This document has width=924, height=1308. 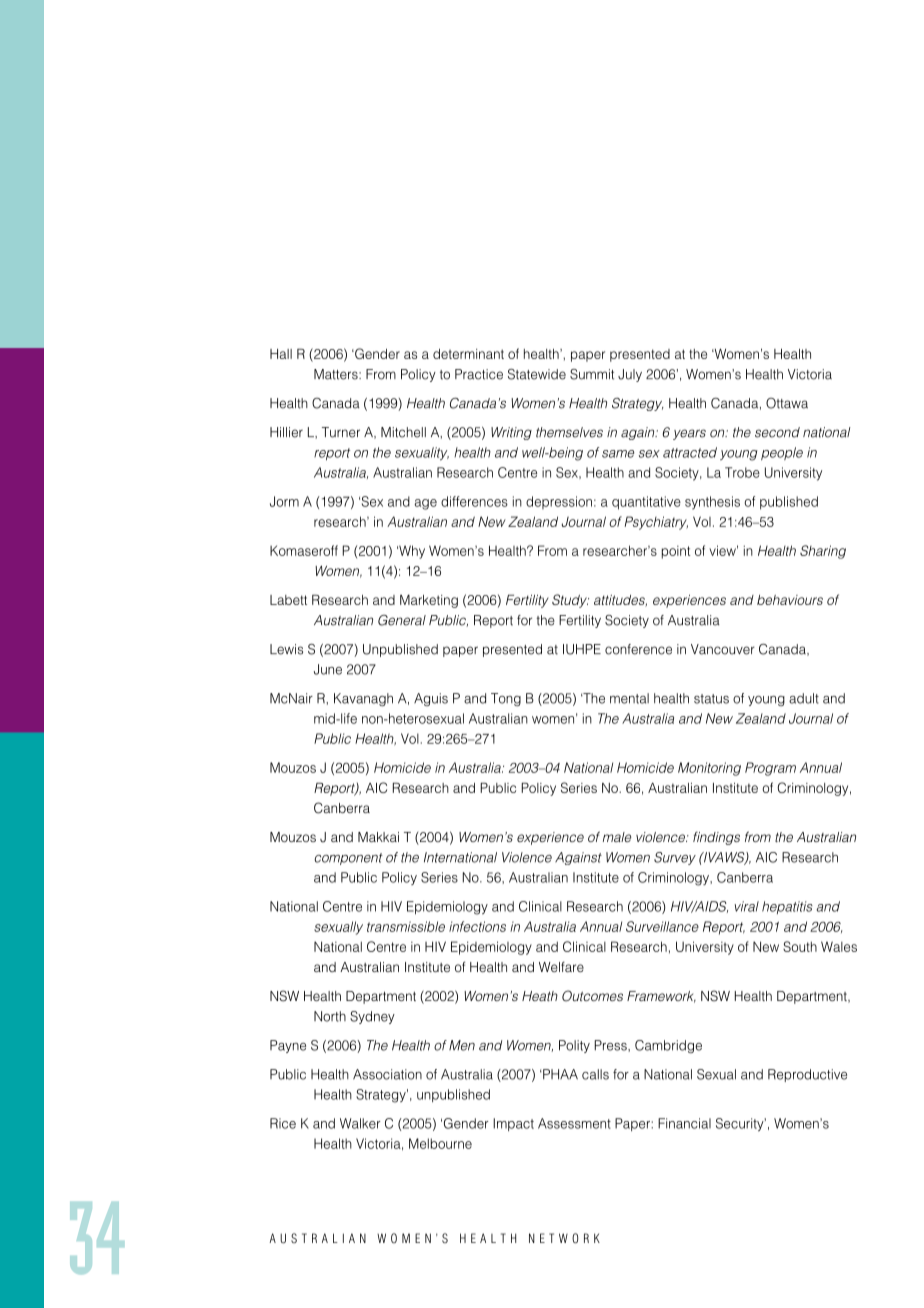 What do you see at coordinates (684, 1123) in the document?
I see `Financial` at bounding box center [684, 1123].
